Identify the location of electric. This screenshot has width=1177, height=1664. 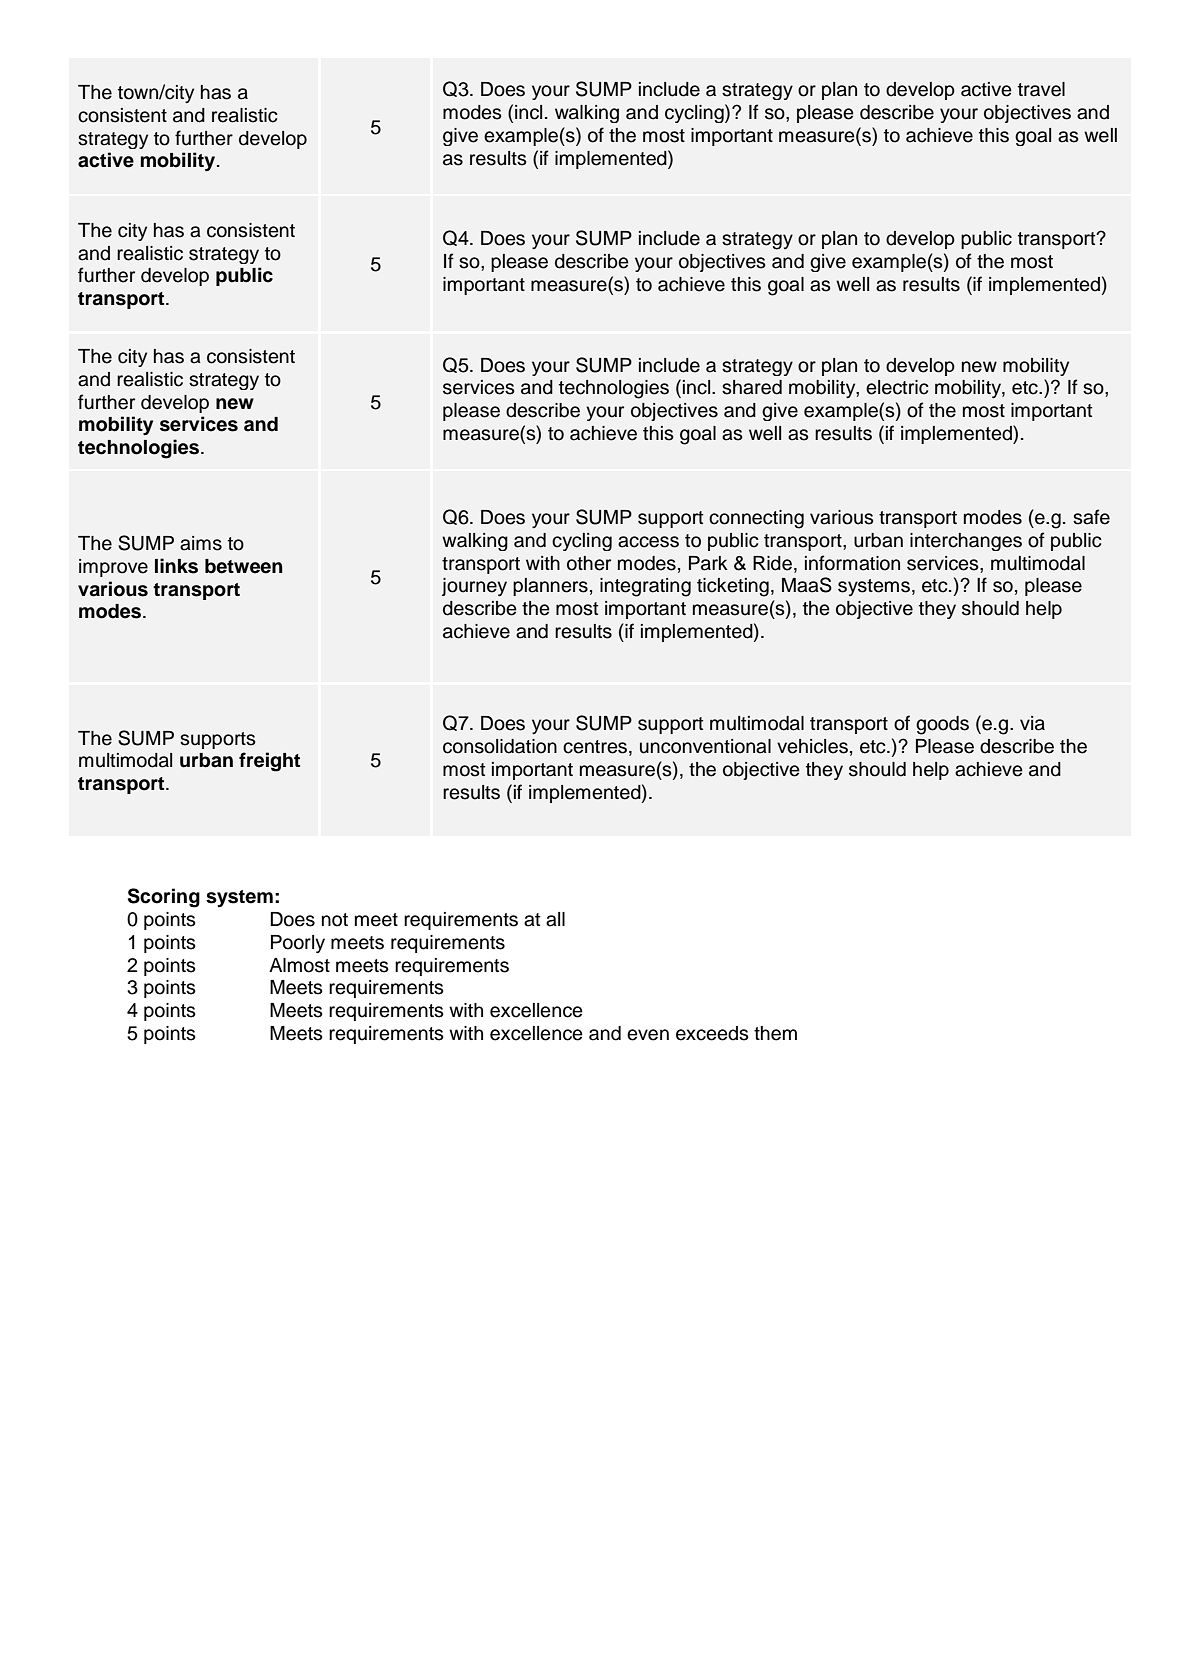
(897, 387).
